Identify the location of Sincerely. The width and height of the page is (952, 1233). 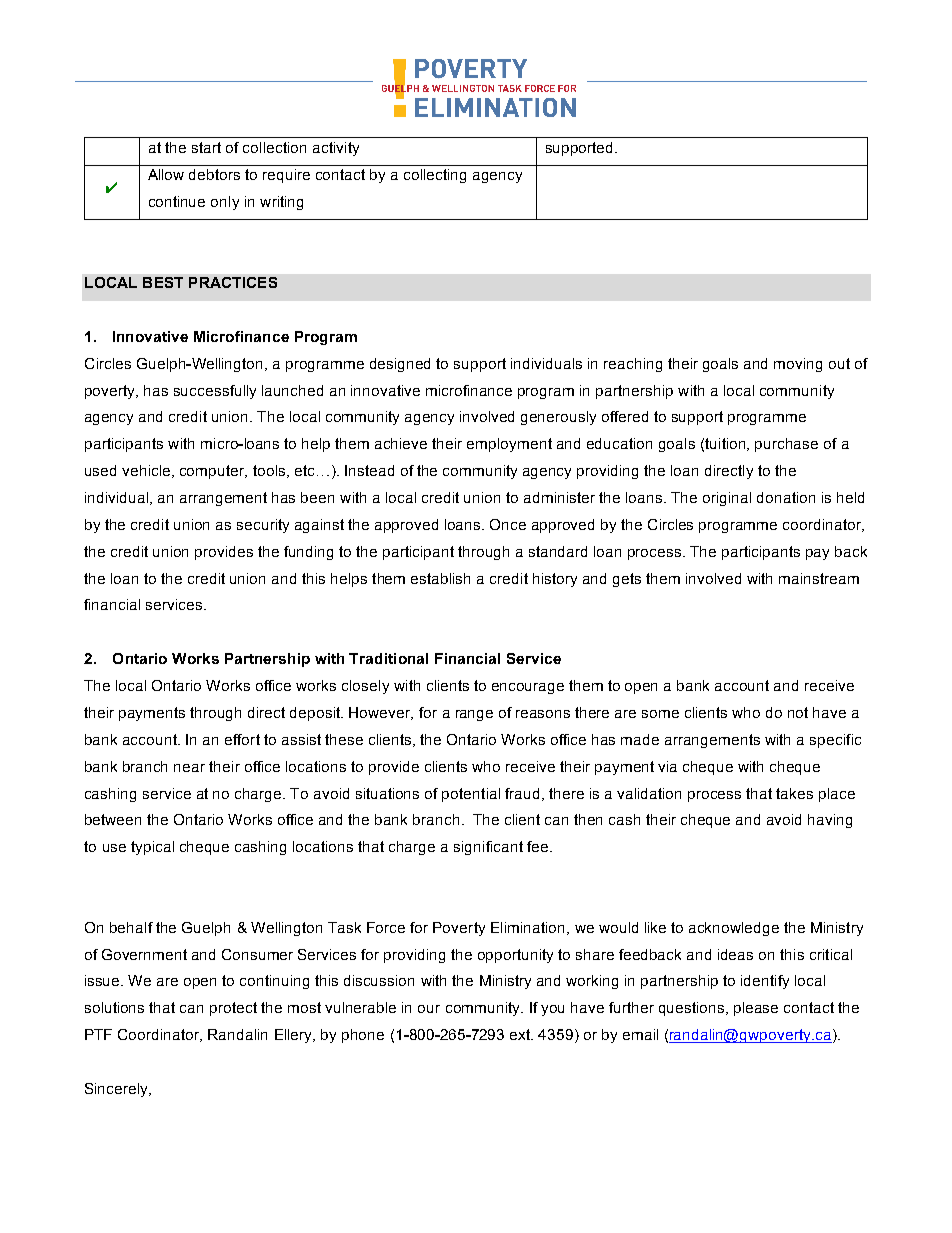
(118, 1090).
